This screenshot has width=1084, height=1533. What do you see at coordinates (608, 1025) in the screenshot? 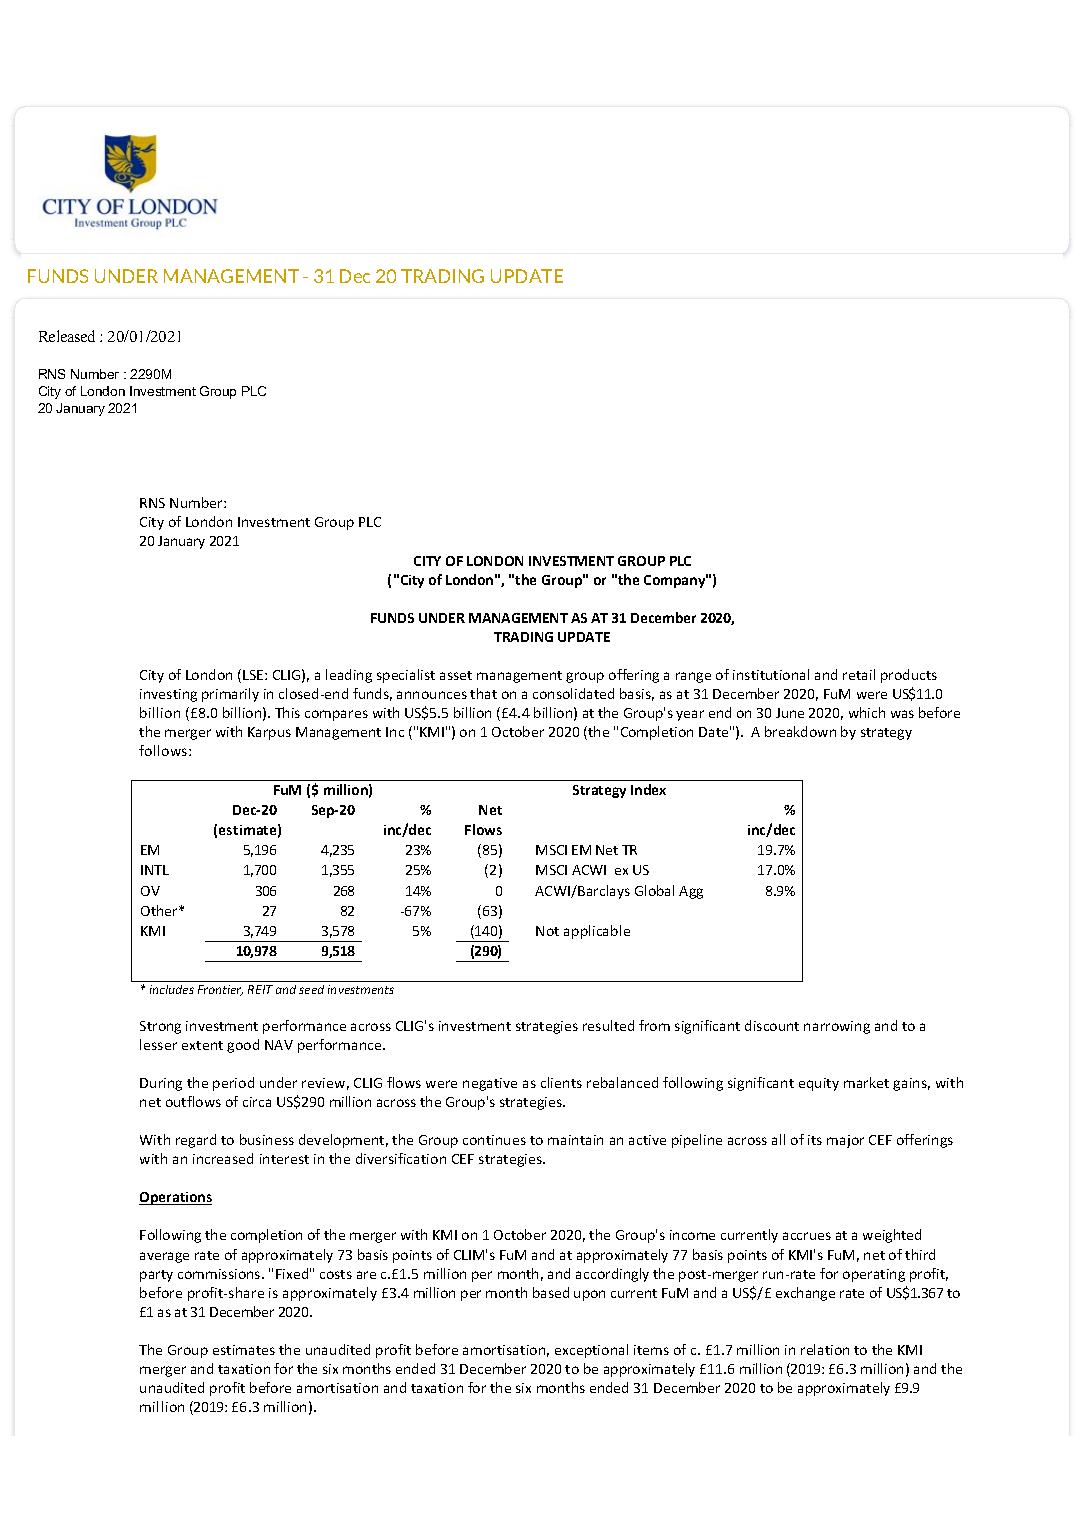
I see `resulted` at bounding box center [608, 1025].
